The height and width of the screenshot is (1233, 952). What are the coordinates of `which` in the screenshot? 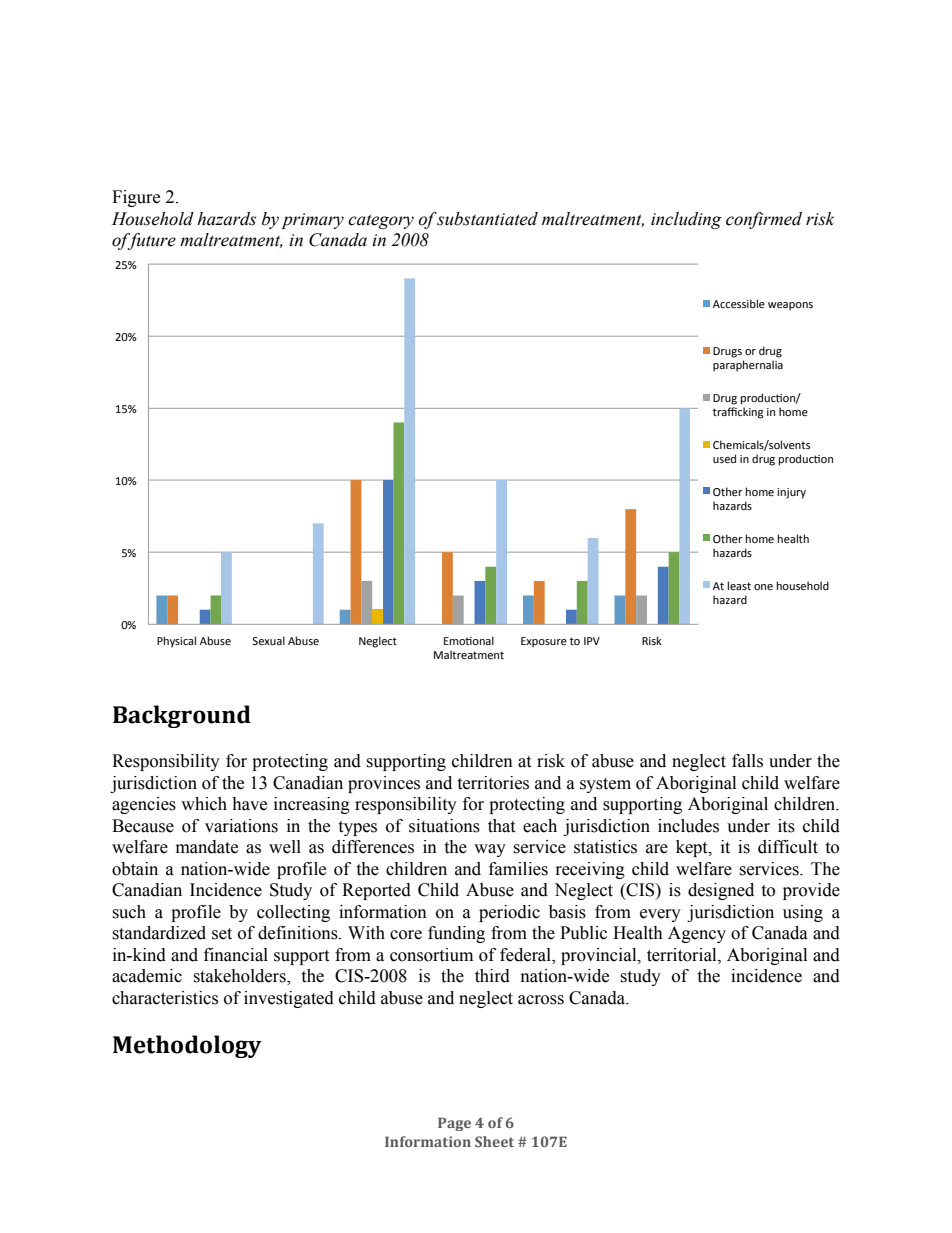 It's located at (204, 804).
